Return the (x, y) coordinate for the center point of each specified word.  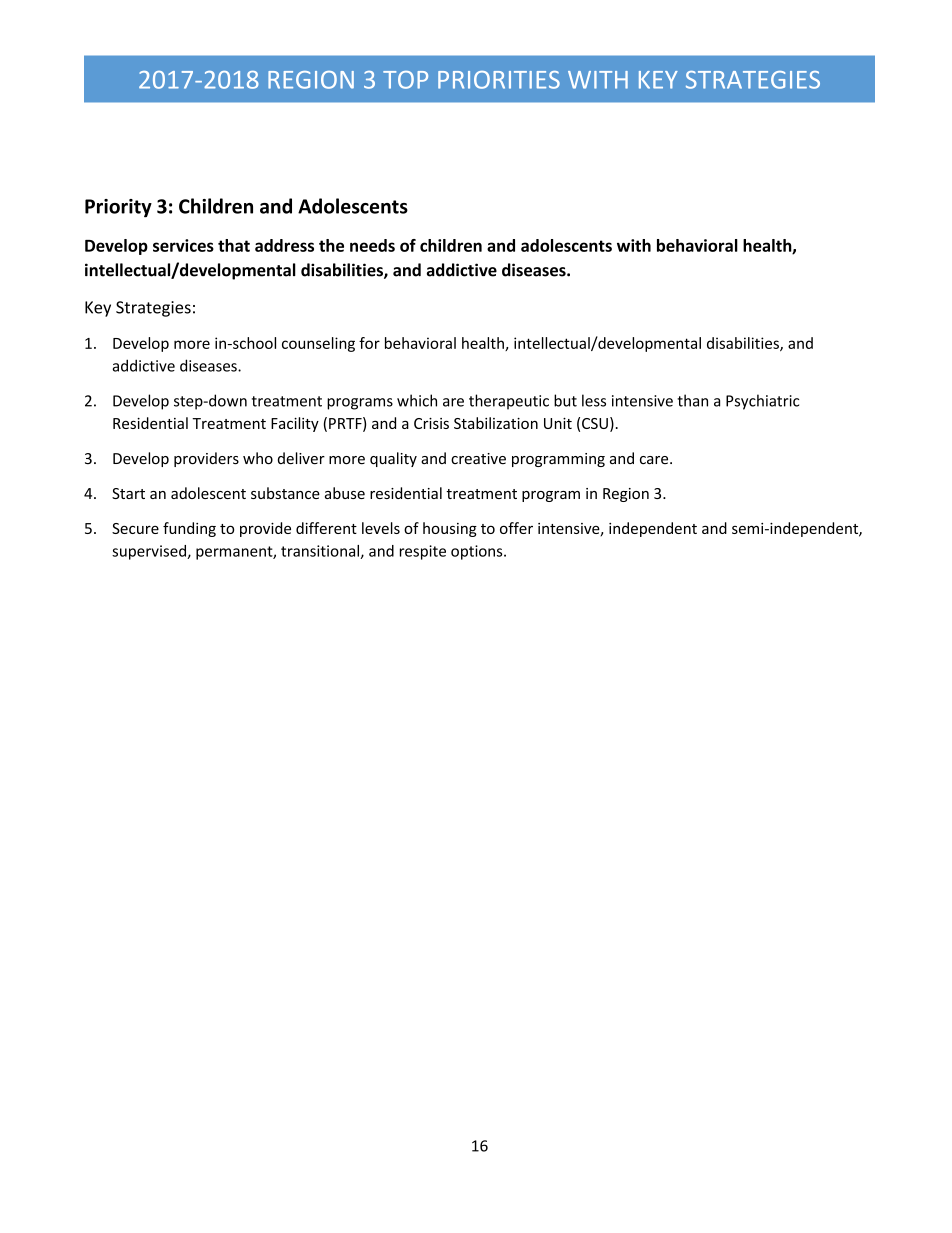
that (234, 245)
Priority (118, 208)
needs (372, 245)
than (692, 400)
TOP (405, 80)
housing (450, 529)
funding (189, 529)
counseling (318, 344)
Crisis (431, 423)
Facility (295, 424)
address (284, 245)
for (369, 343)
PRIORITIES (499, 80)
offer (516, 528)
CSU (595, 423)
